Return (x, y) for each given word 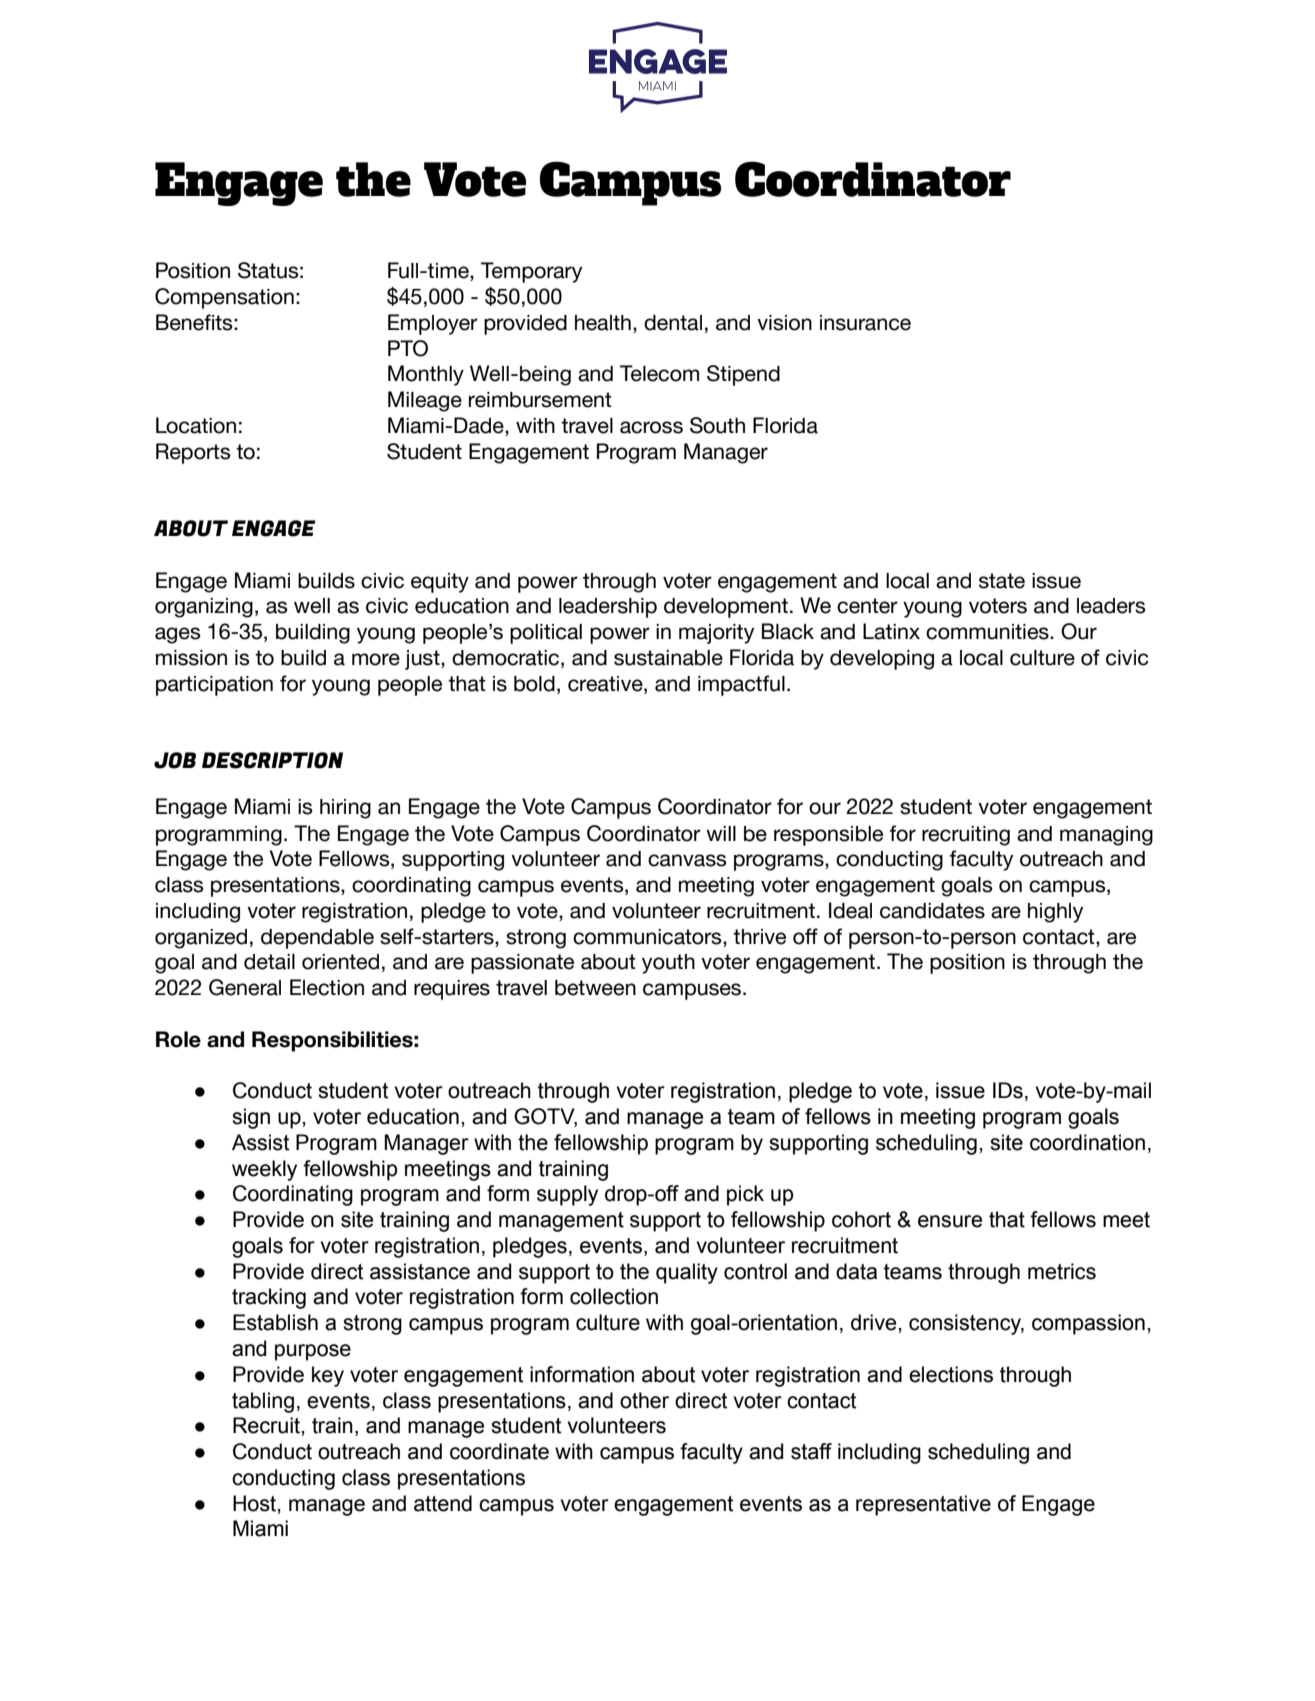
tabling (263, 1402)
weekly (264, 1170)
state (1002, 581)
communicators (648, 937)
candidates (932, 911)
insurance (865, 323)
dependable (317, 939)
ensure (950, 1221)
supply (567, 1195)
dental (673, 323)
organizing (204, 608)
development (726, 608)
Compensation (224, 298)
